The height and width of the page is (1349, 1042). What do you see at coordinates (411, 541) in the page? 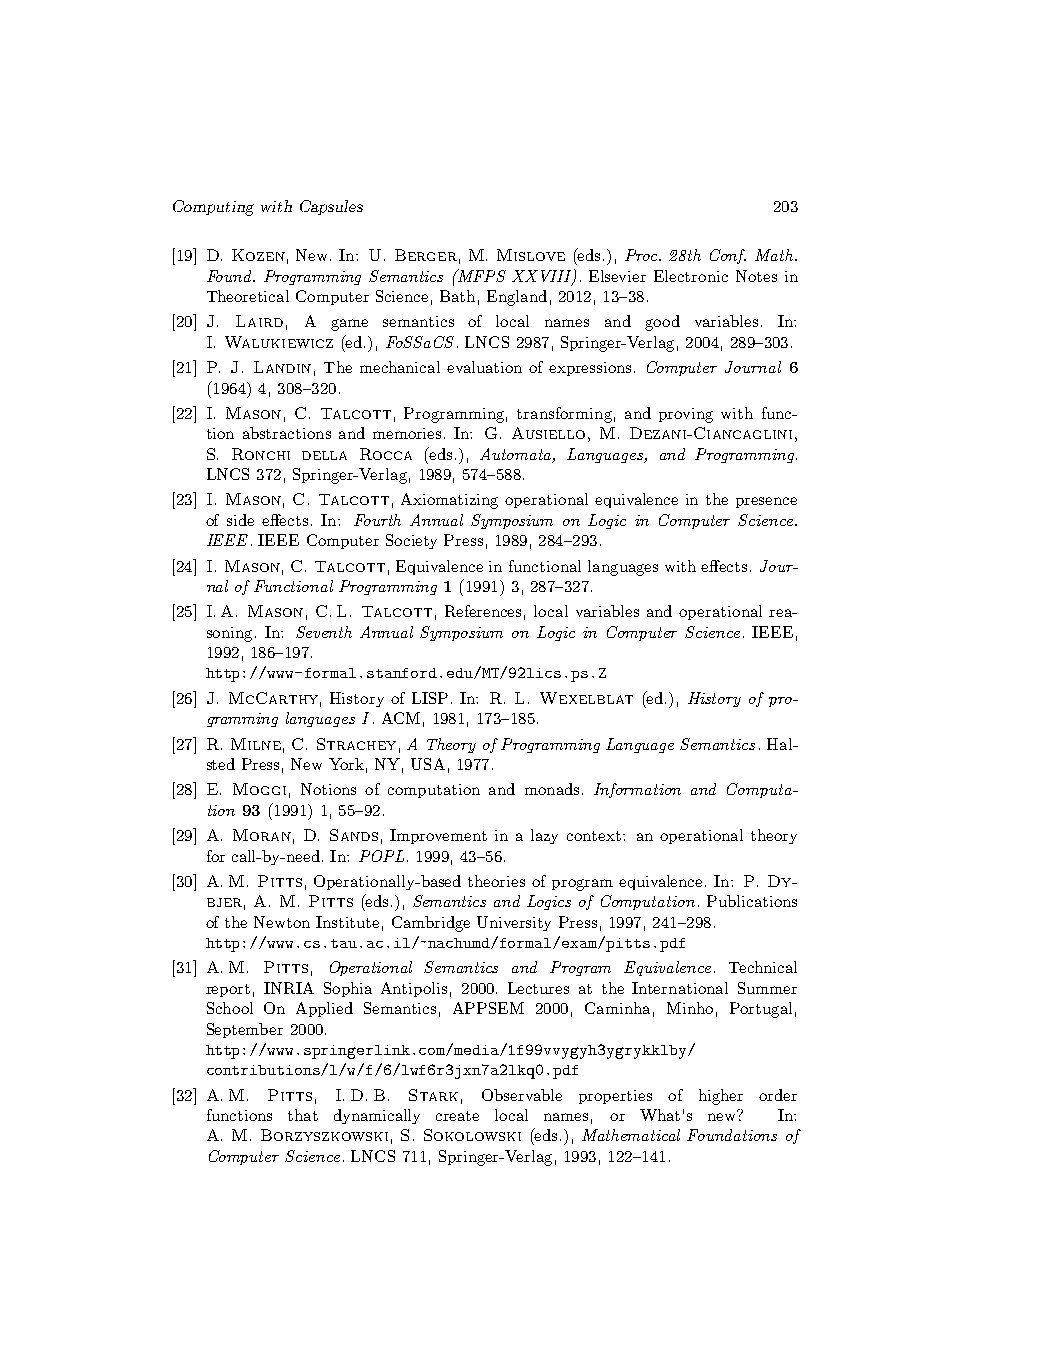
I see `Society` at bounding box center [411, 541].
